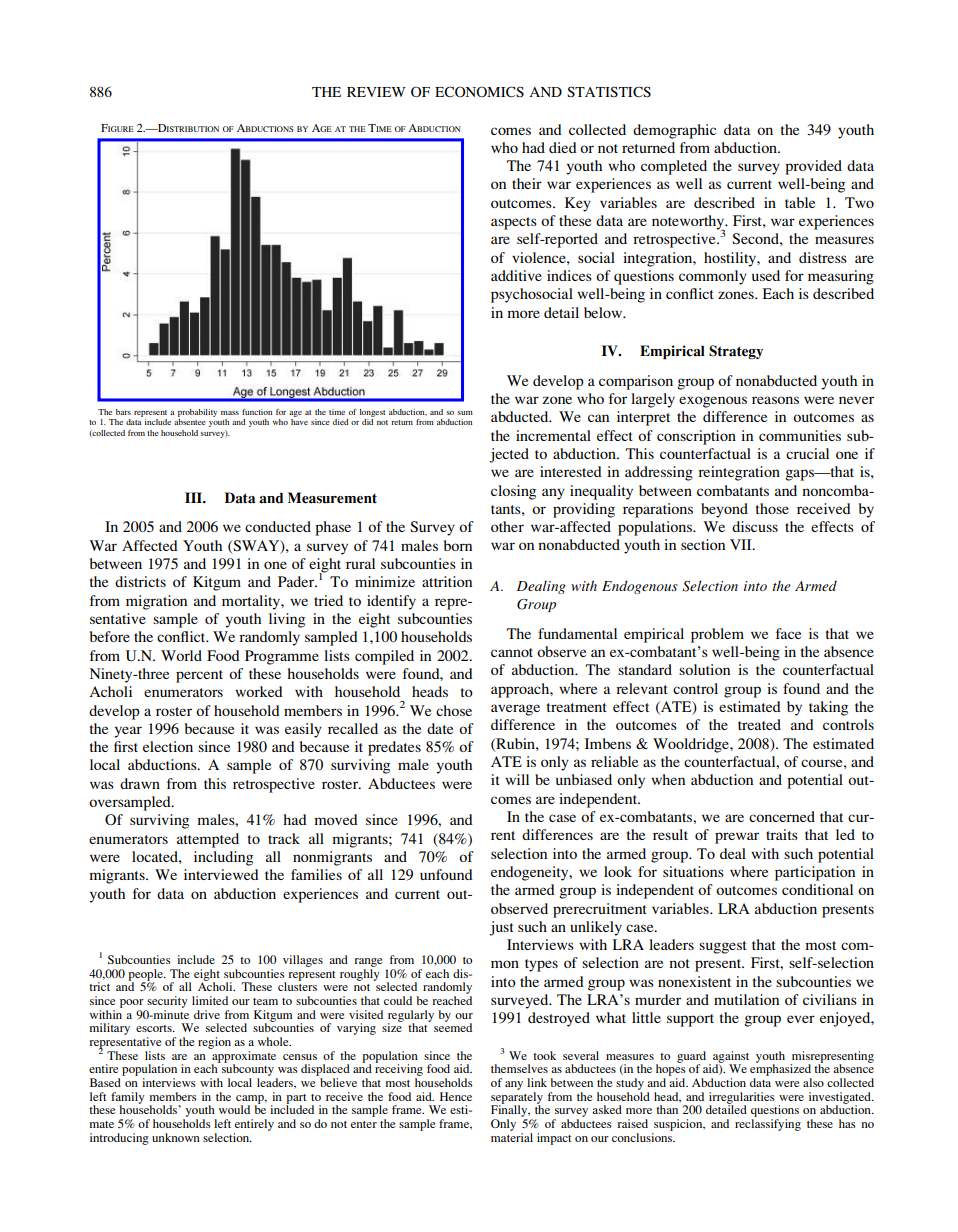 The image size is (958, 1232). I want to click on sum, so click(465, 413).
